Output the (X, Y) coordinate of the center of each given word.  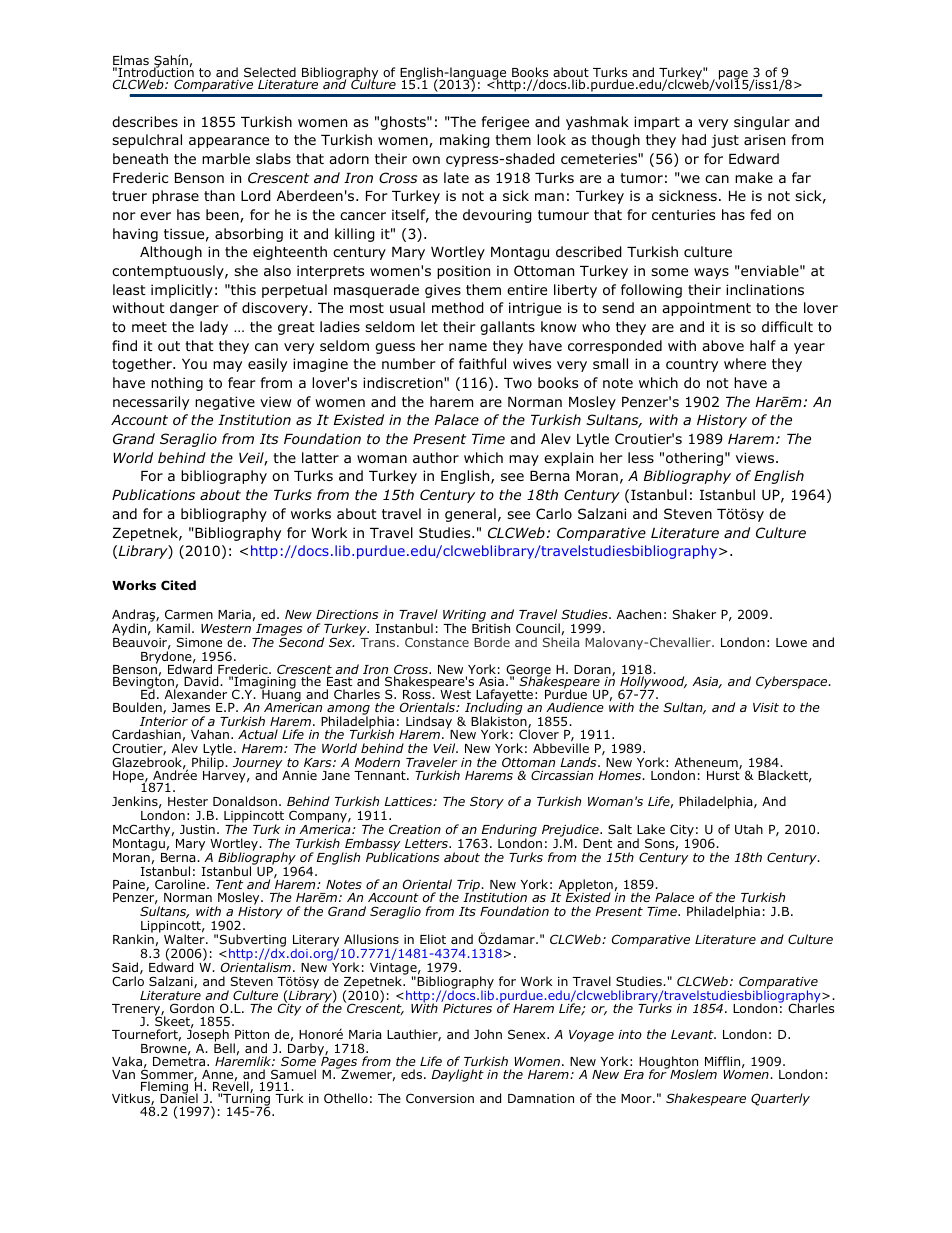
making (465, 141)
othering (694, 459)
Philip (209, 763)
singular (762, 123)
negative (225, 403)
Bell (224, 1048)
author (436, 457)
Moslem (692, 1073)
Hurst (723, 775)
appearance (229, 142)
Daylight (457, 1075)
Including (494, 709)
